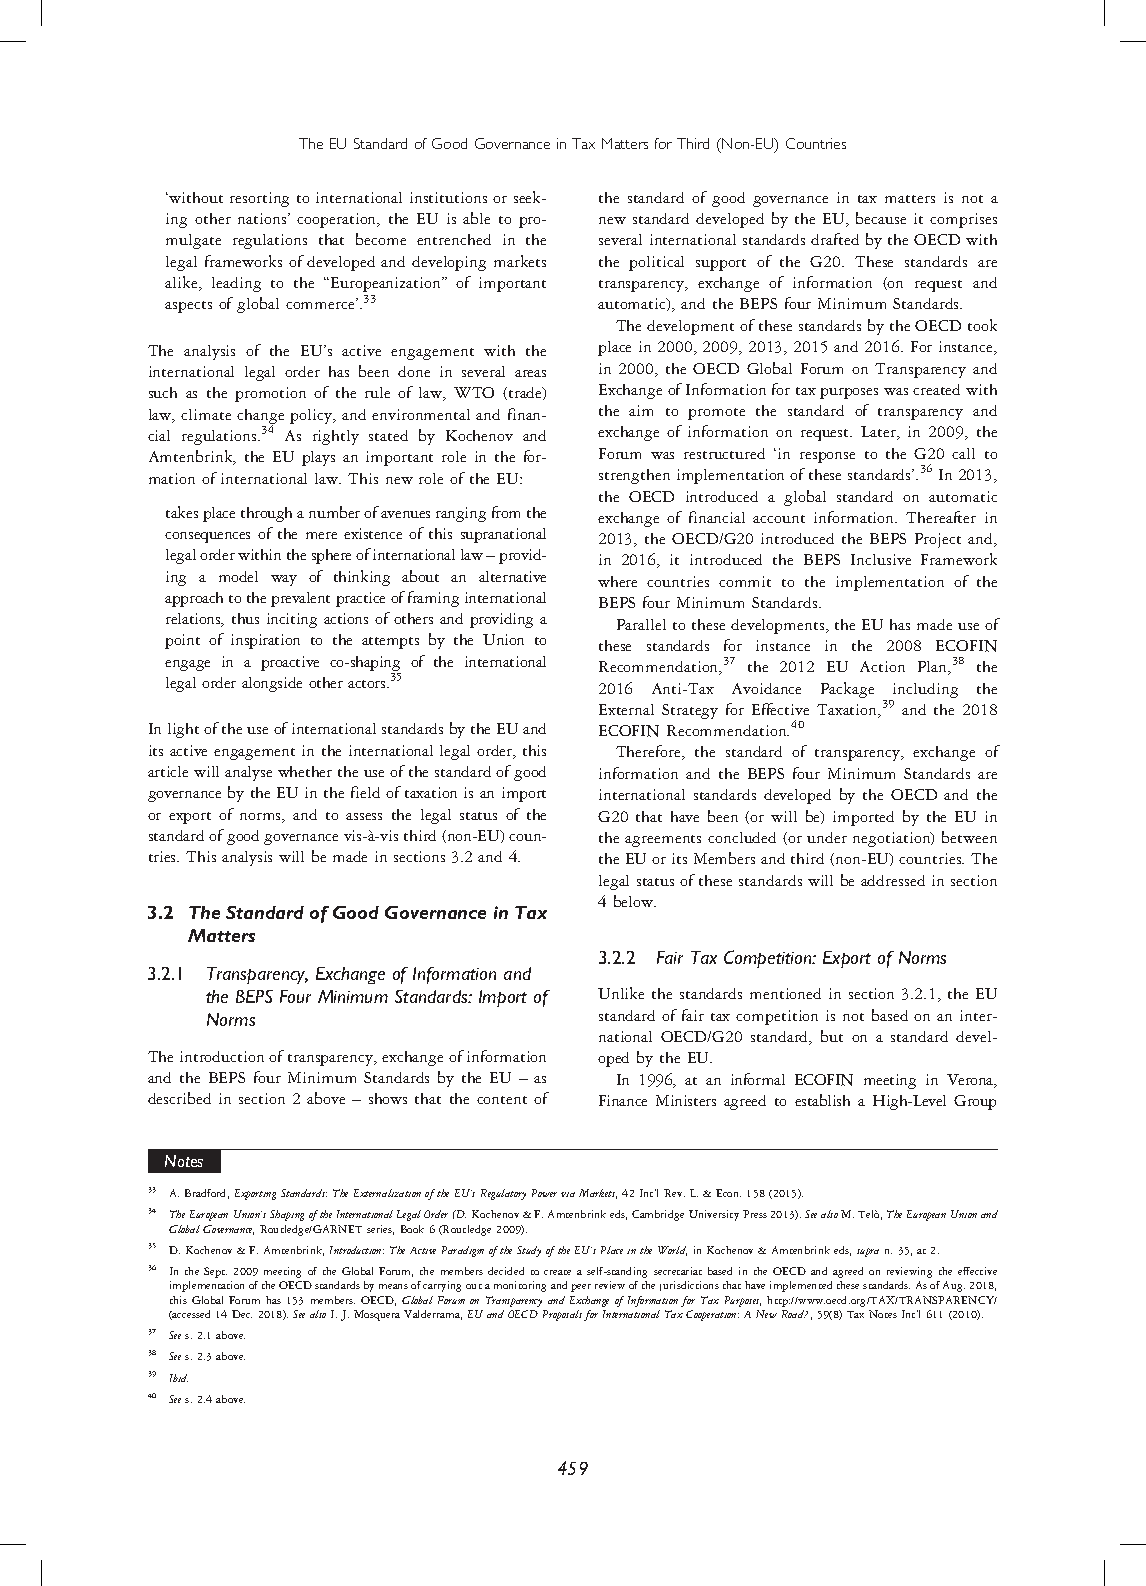  What do you see at coordinates (179, 1378) in the image?
I see `Ibid` at bounding box center [179, 1378].
